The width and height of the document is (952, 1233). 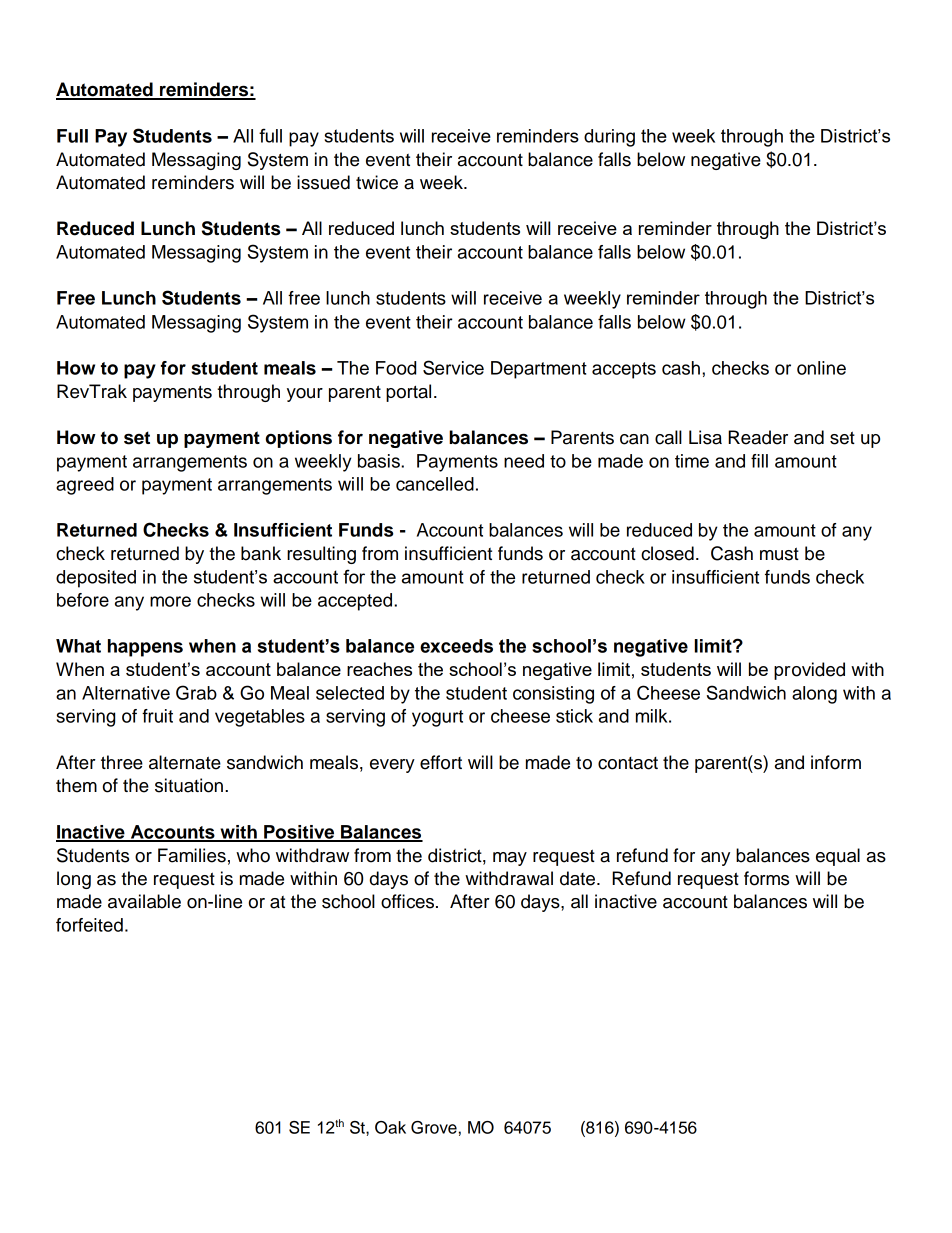 What do you see at coordinates (144, 901) in the document?
I see `available` at bounding box center [144, 901].
